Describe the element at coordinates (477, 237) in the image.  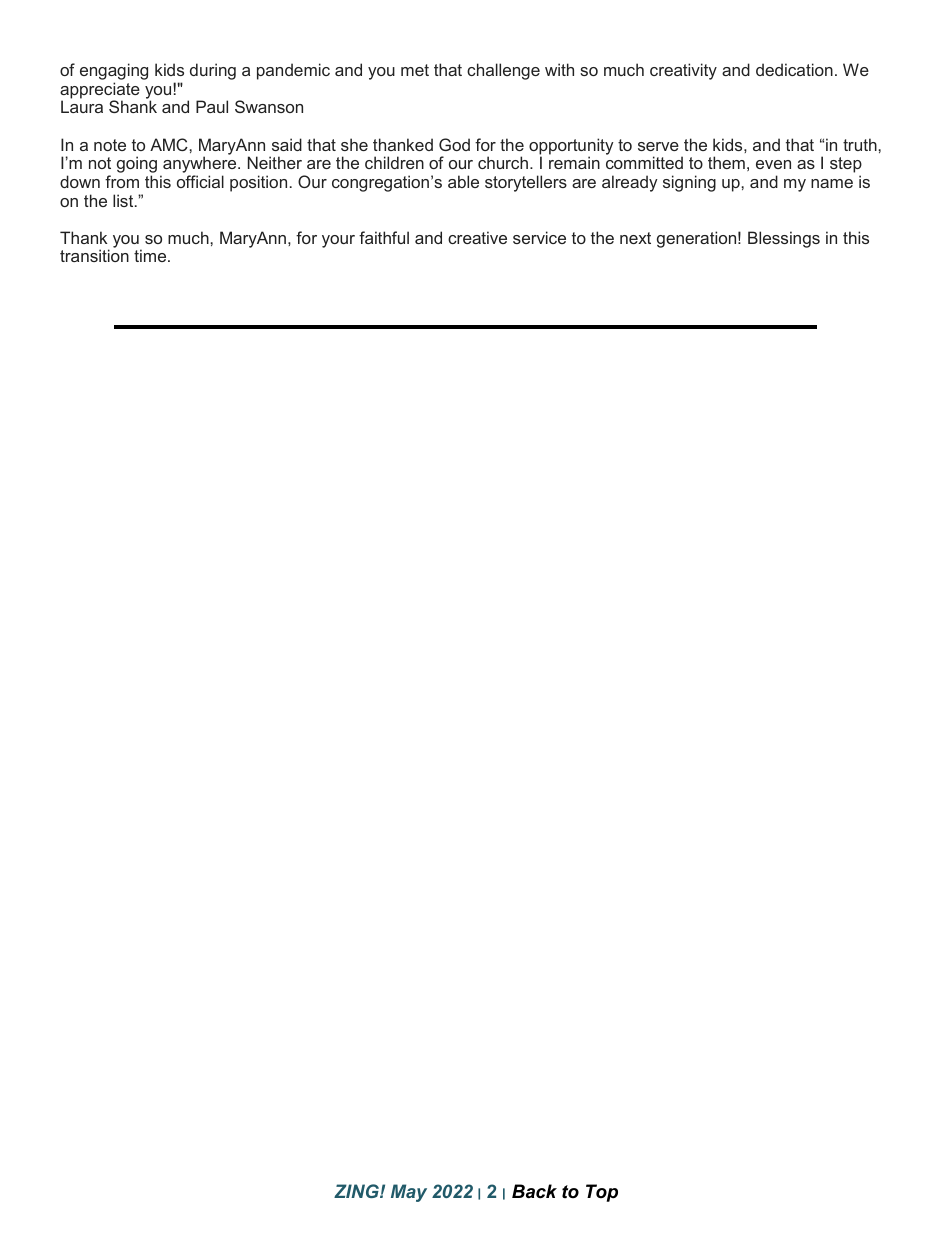
I see `creative` at that location.
